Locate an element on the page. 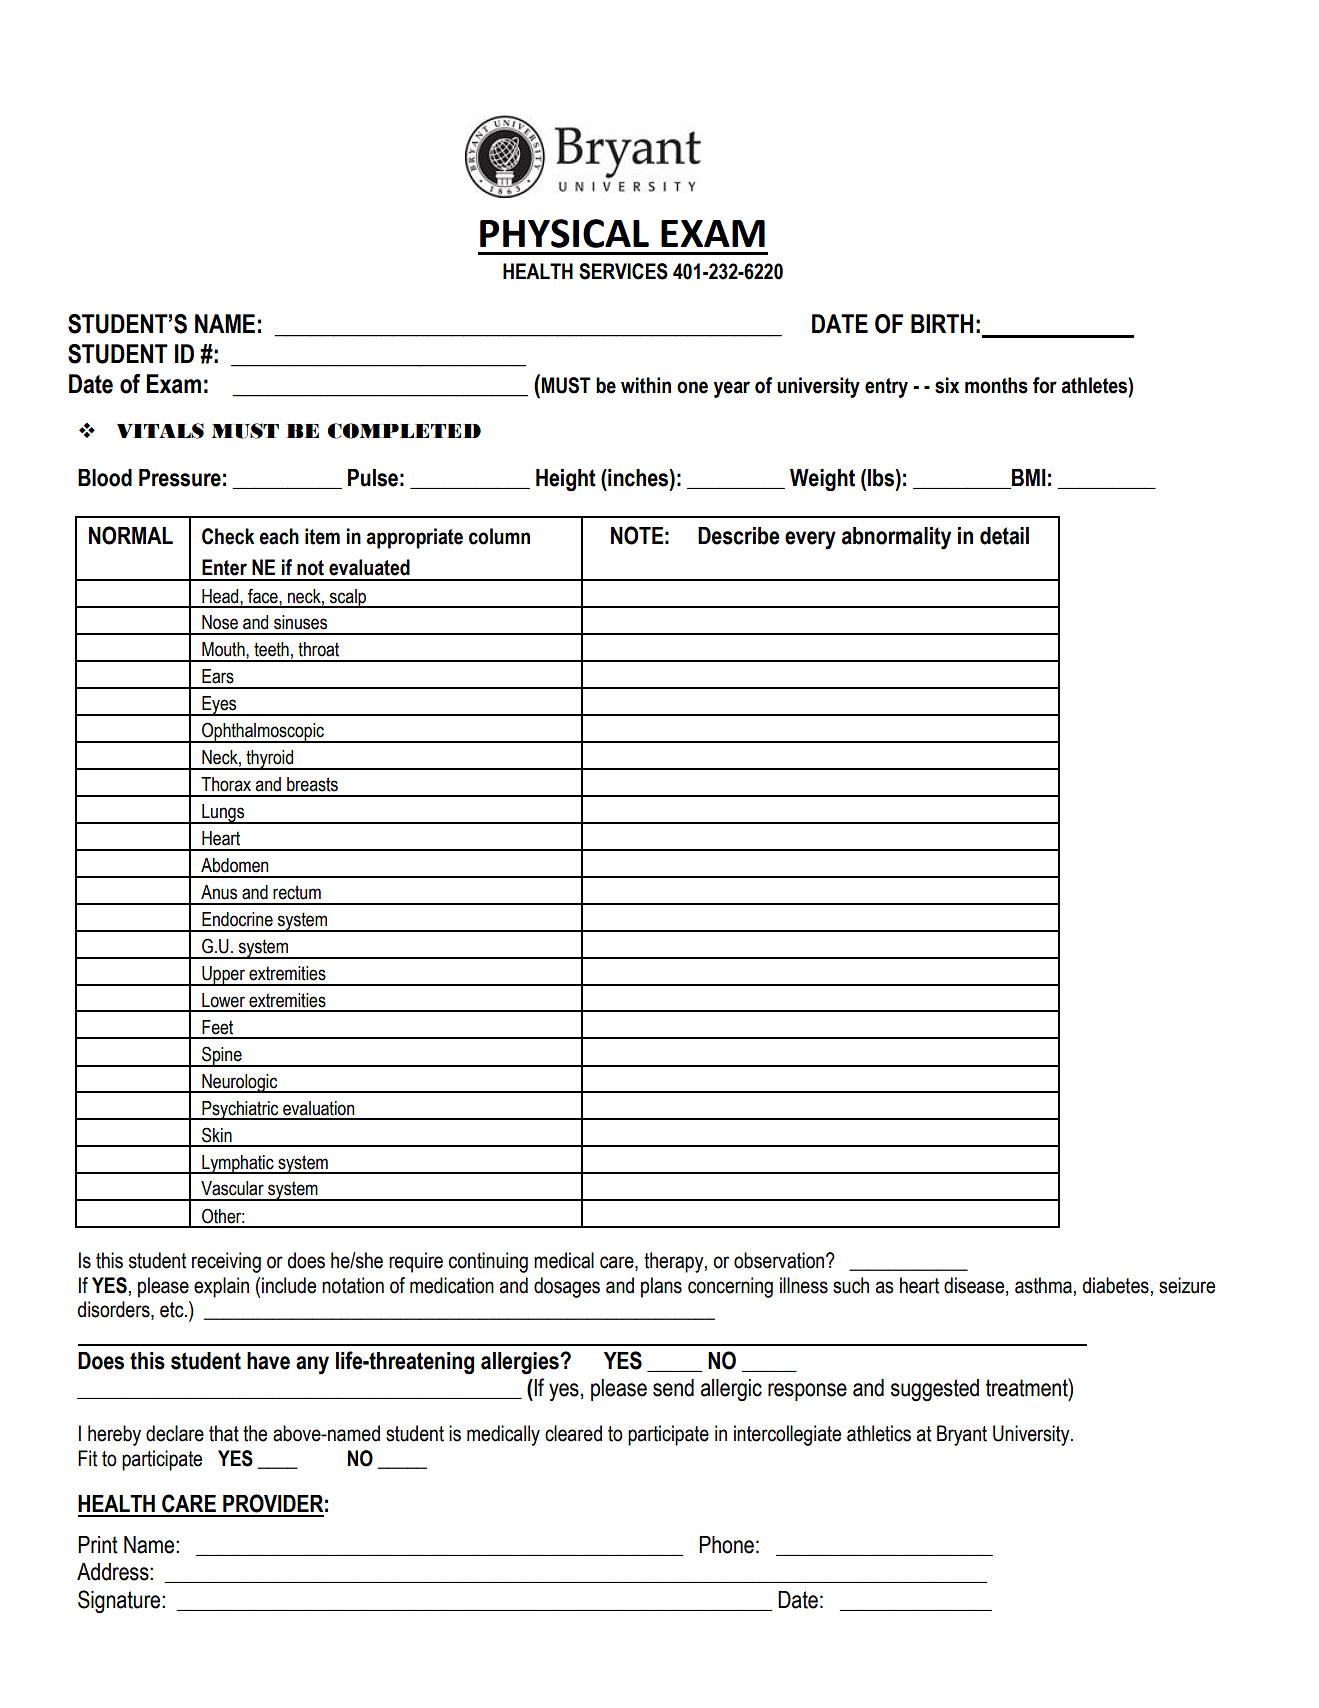 The width and height of the image is (1319, 1708). Bryant is located at coordinates (962, 1435).
